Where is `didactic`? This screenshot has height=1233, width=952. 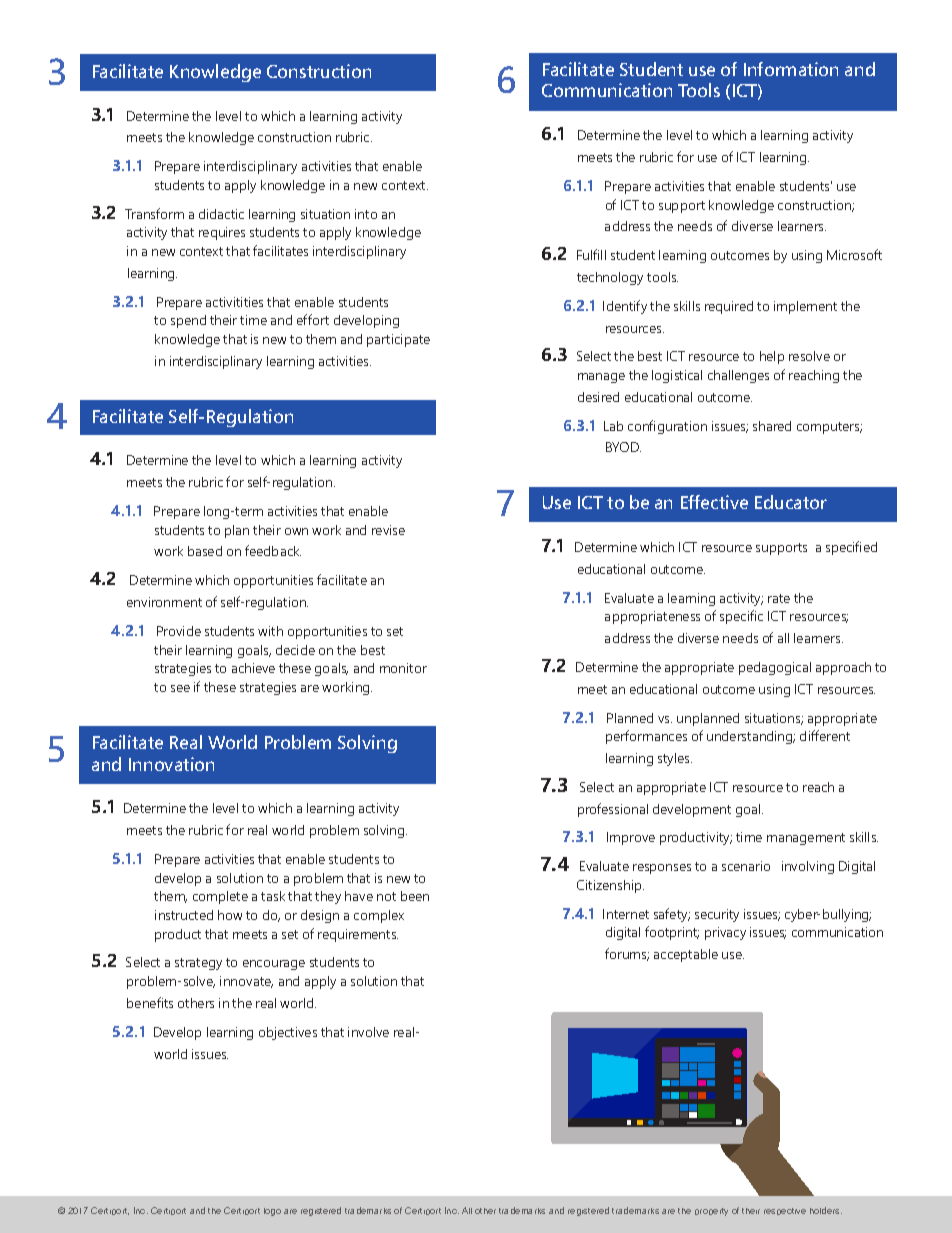
didactic is located at coordinates (221, 214).
